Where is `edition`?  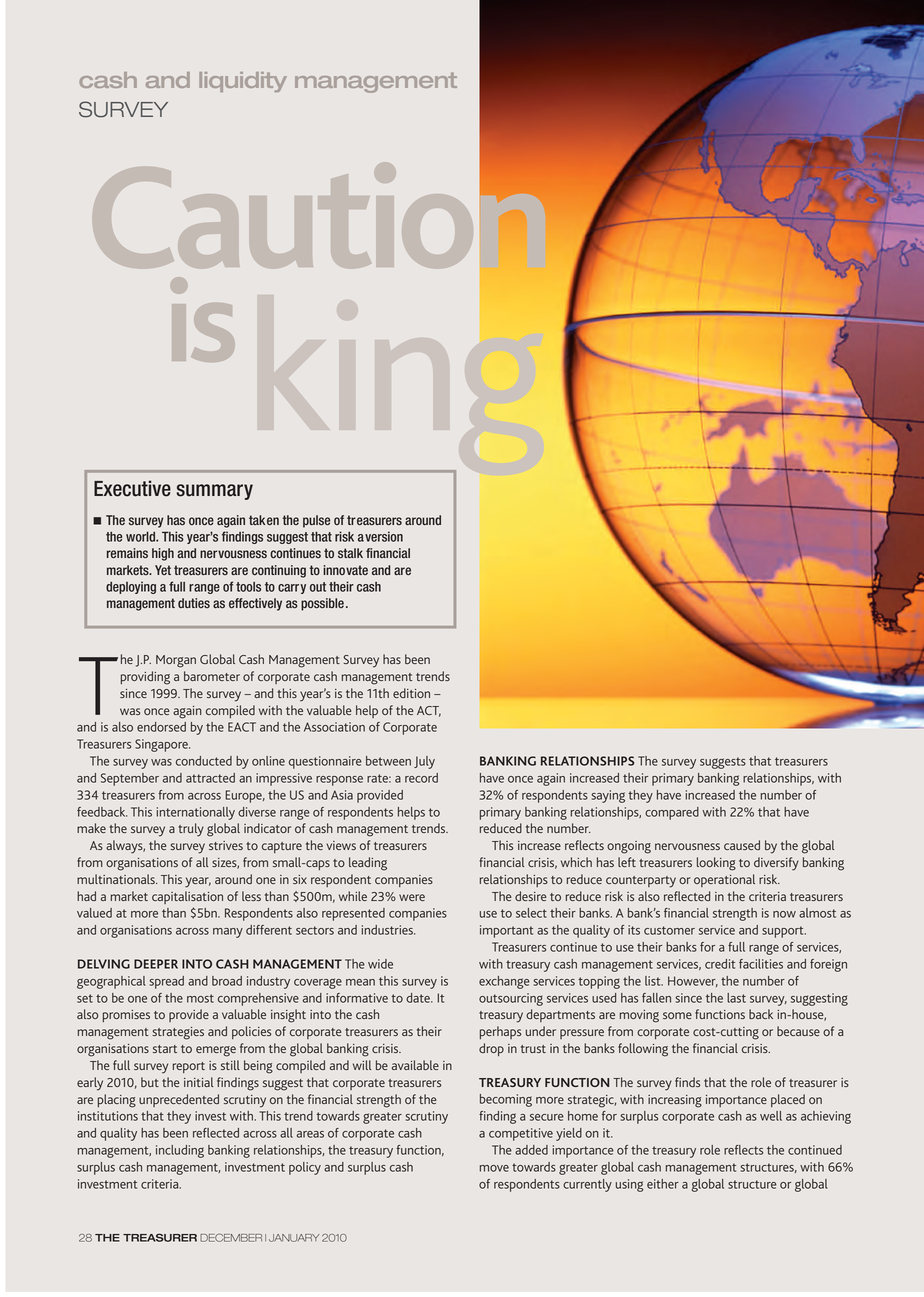 edition is located at coordinates (411, 693).
